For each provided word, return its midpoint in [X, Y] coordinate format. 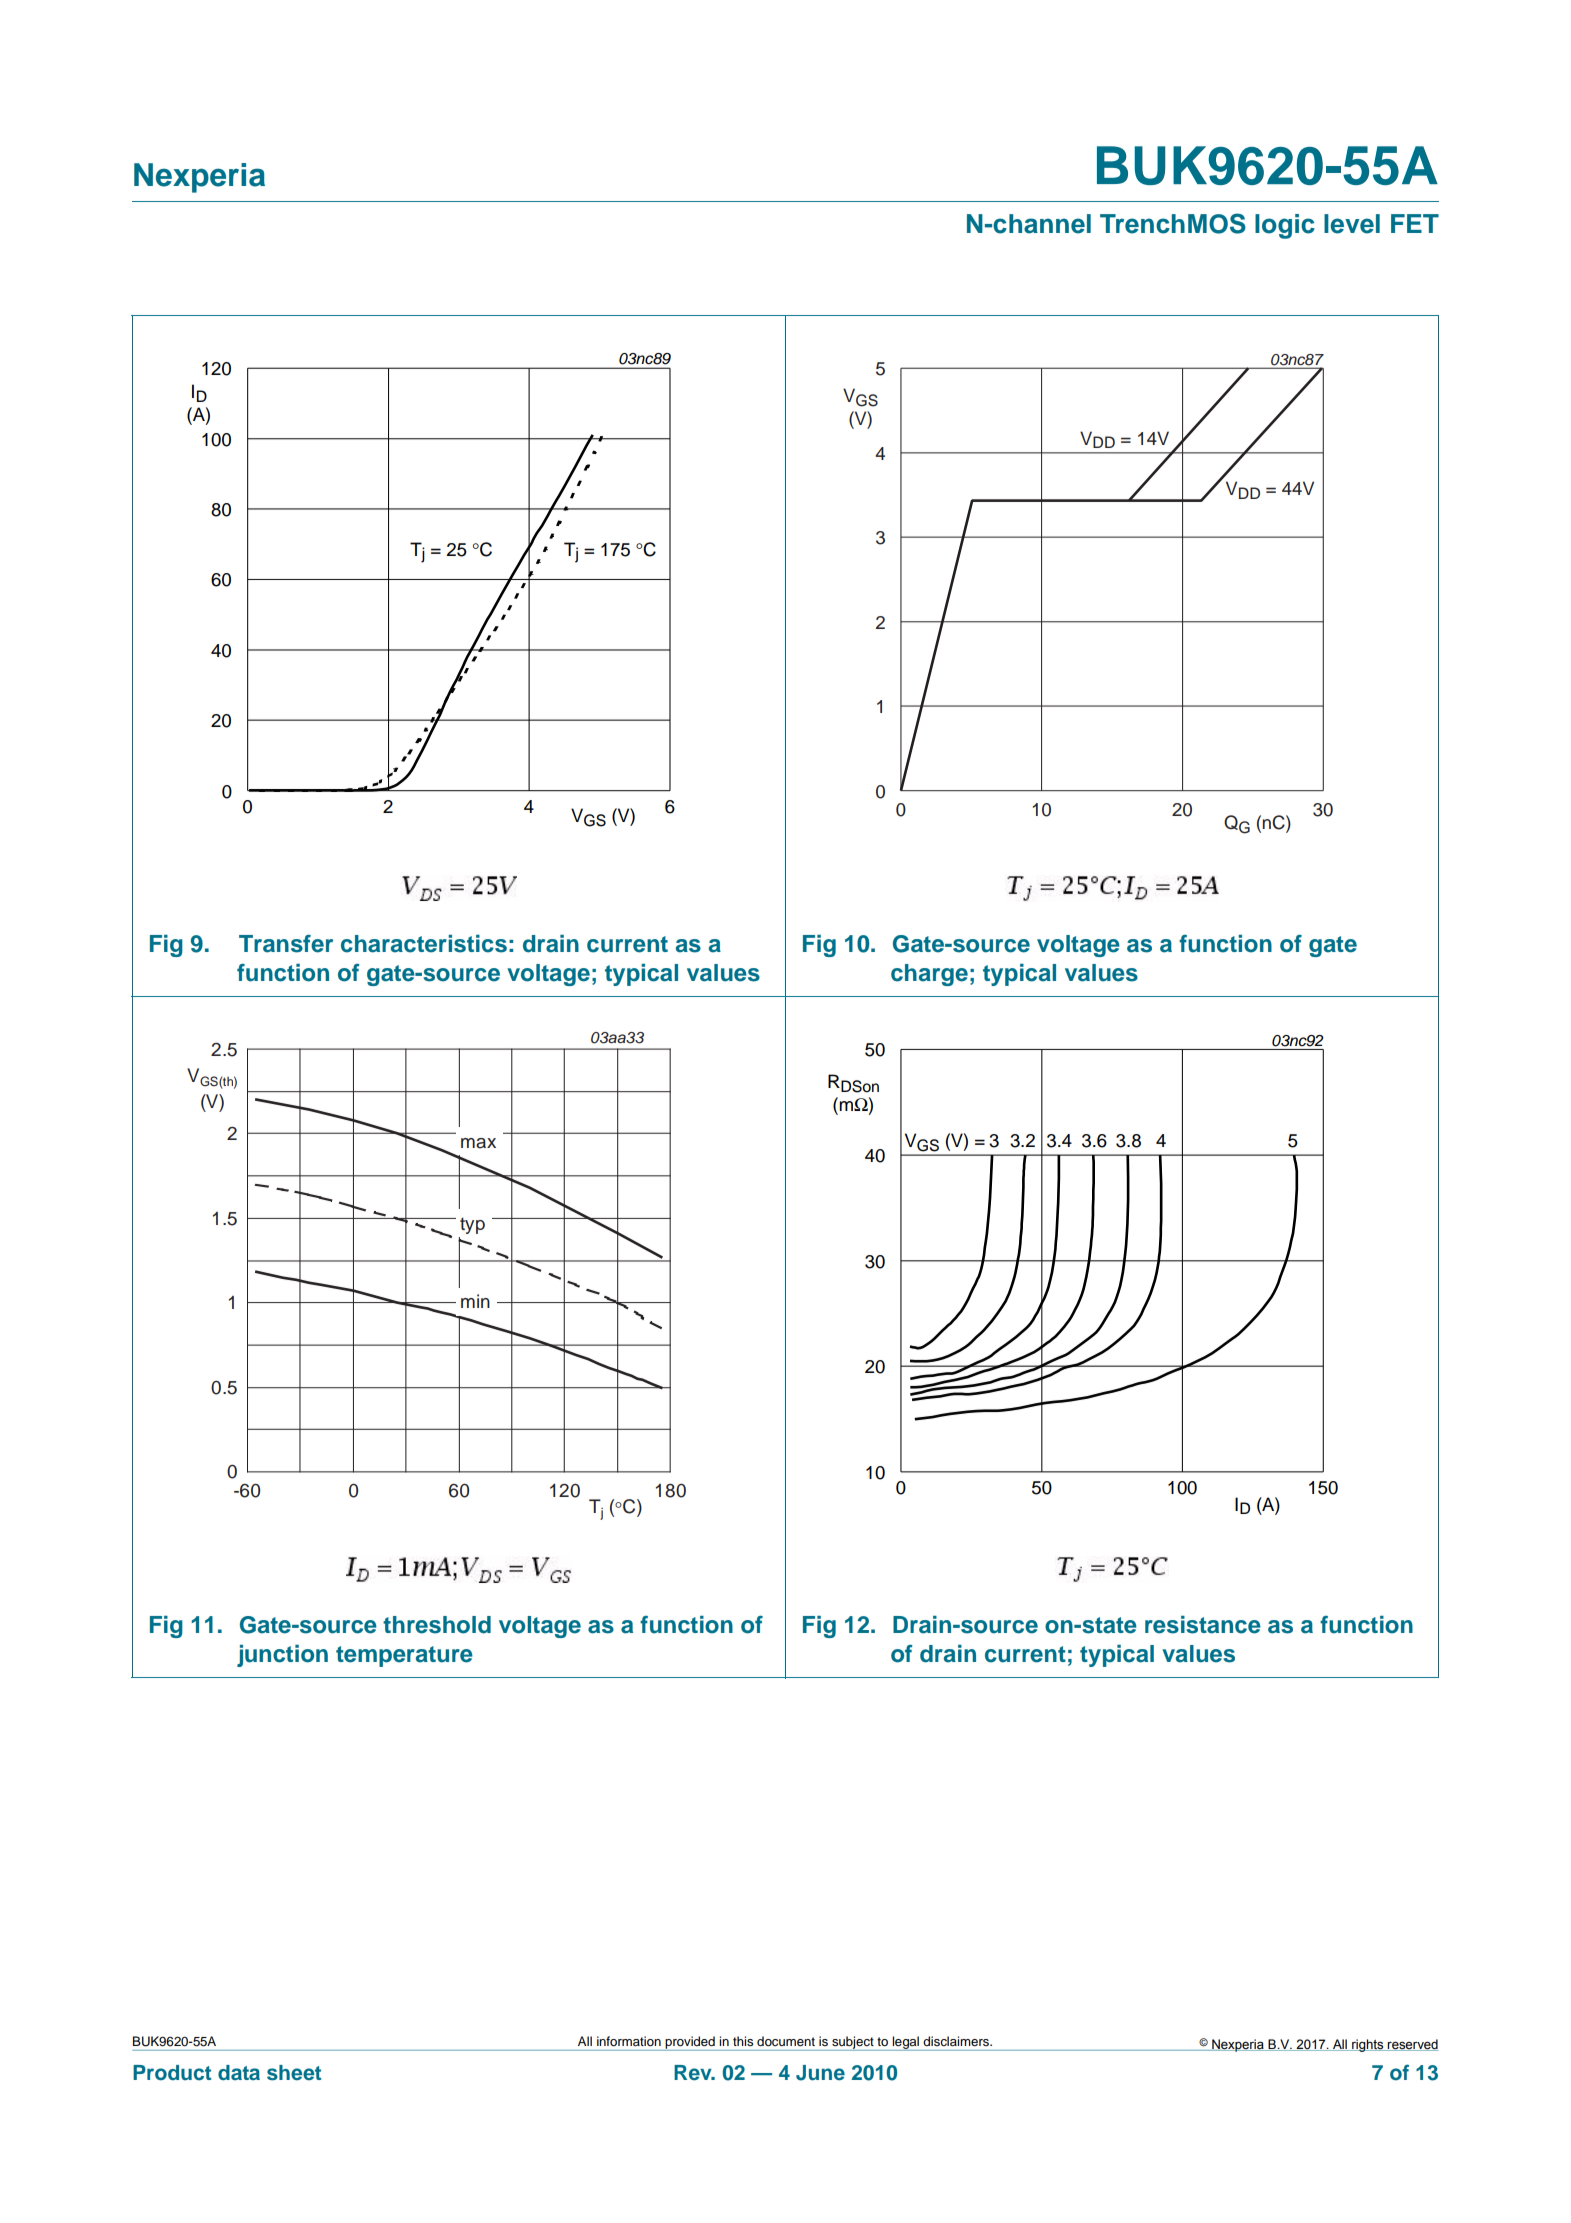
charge [929, 975]
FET [1415, 223]
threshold [437, 1625]
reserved [1412, 2045]
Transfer [286, 944]
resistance [1203, 1625]
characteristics [424, 944]
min [475, 1301]
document [786, 2041]
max [478, 1143]
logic [1285, 226]
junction [282, 1656]
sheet [294, 2073]
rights [1368, 2045]
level [1352, 224]
